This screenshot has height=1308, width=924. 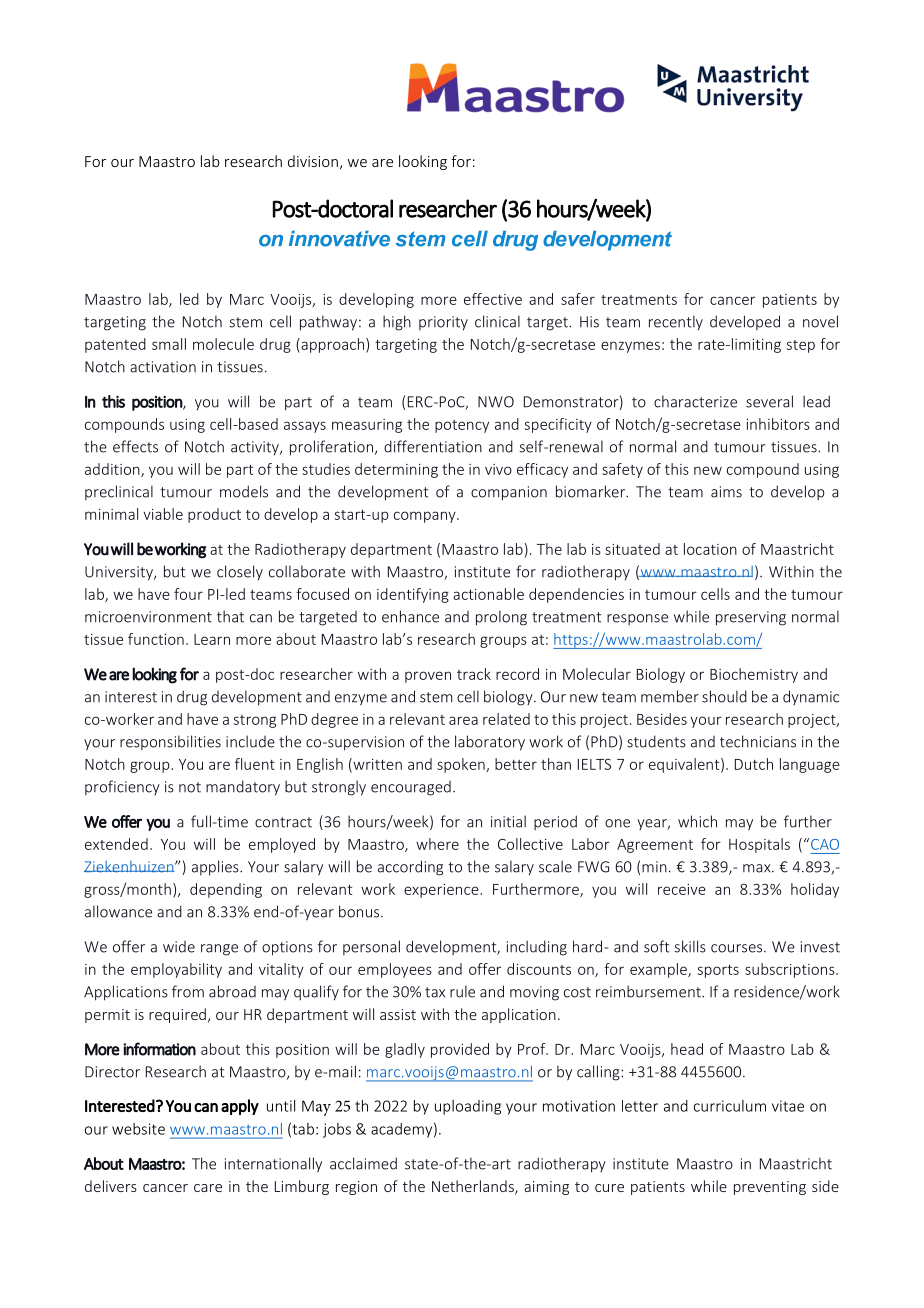 What do you see at coordinates (208, 1188) in the screenshot?
I see `care` at bounding box center [208, 1188].
